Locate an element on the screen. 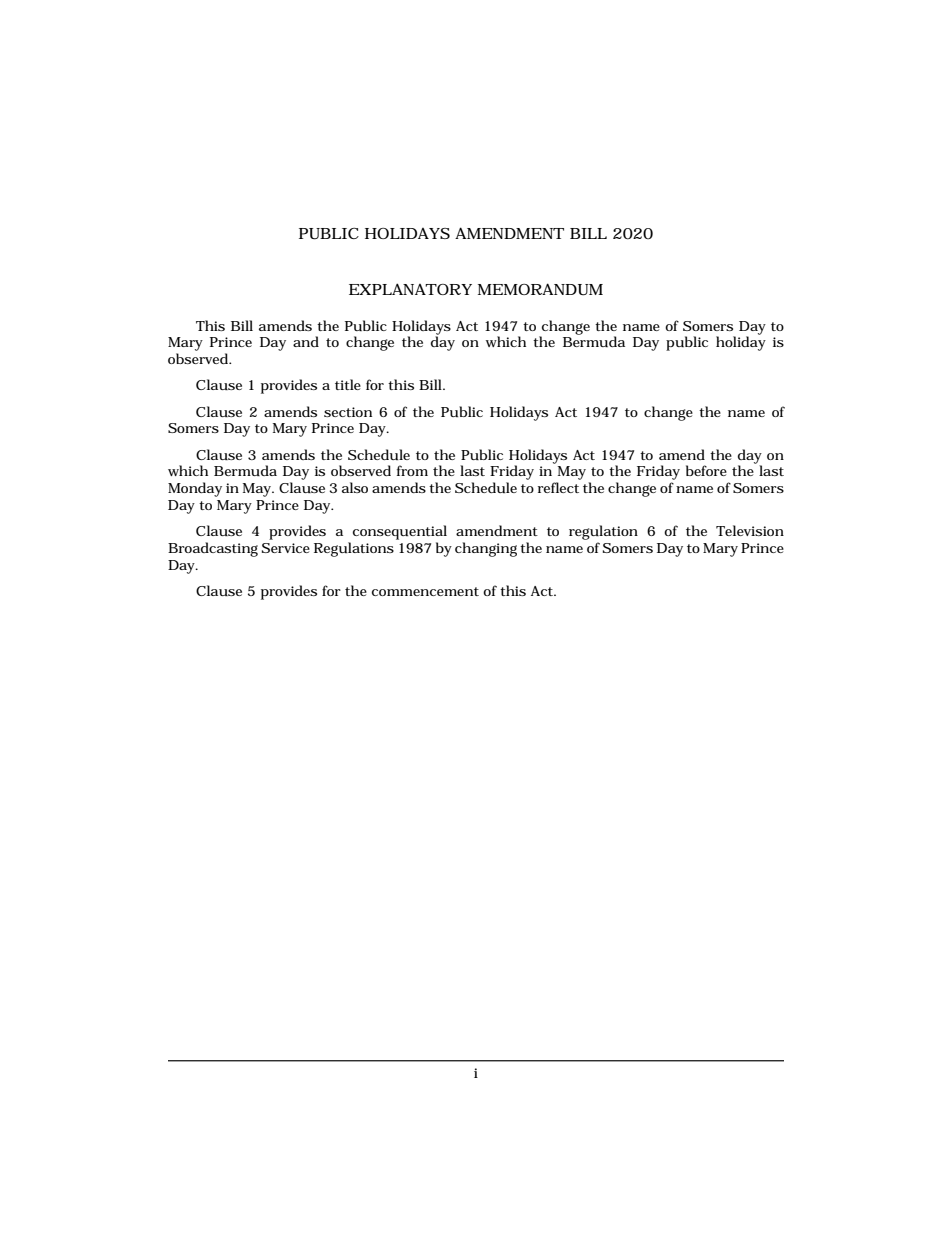  commencement is located at coordinates (425, 591).
